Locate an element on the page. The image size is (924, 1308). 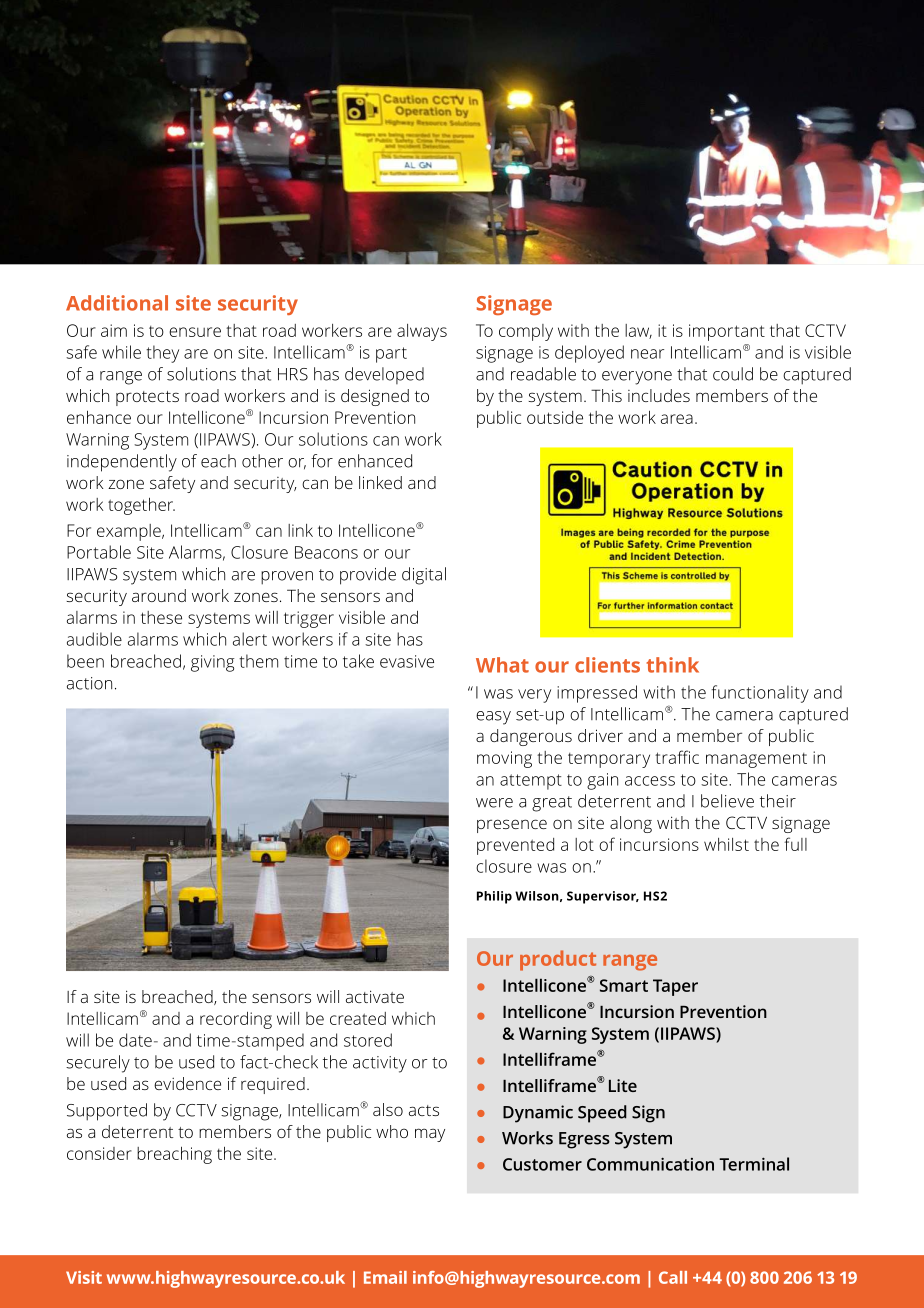
important is located at coordinates (727, 332).
